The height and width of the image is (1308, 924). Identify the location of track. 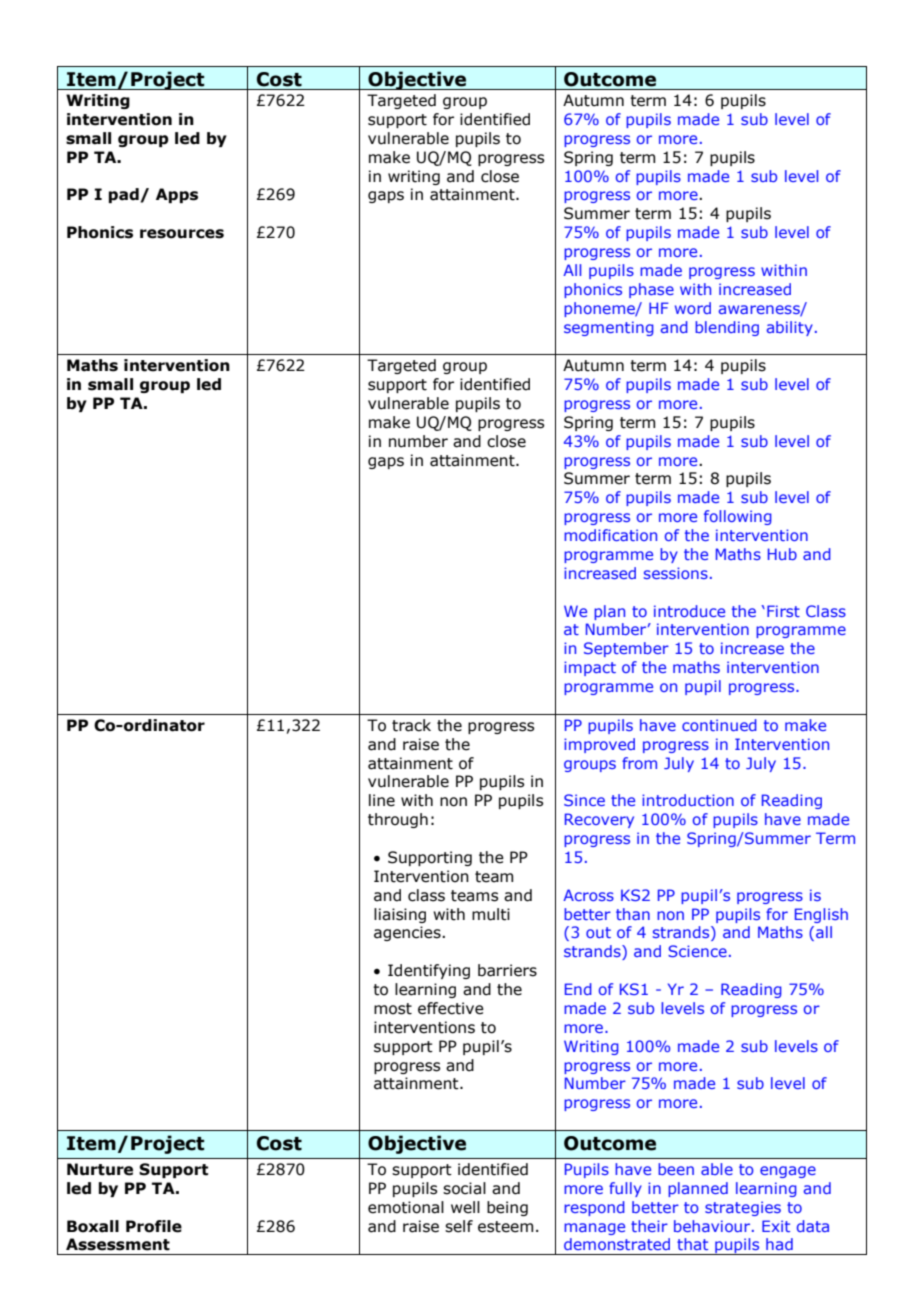
(411, 725).
